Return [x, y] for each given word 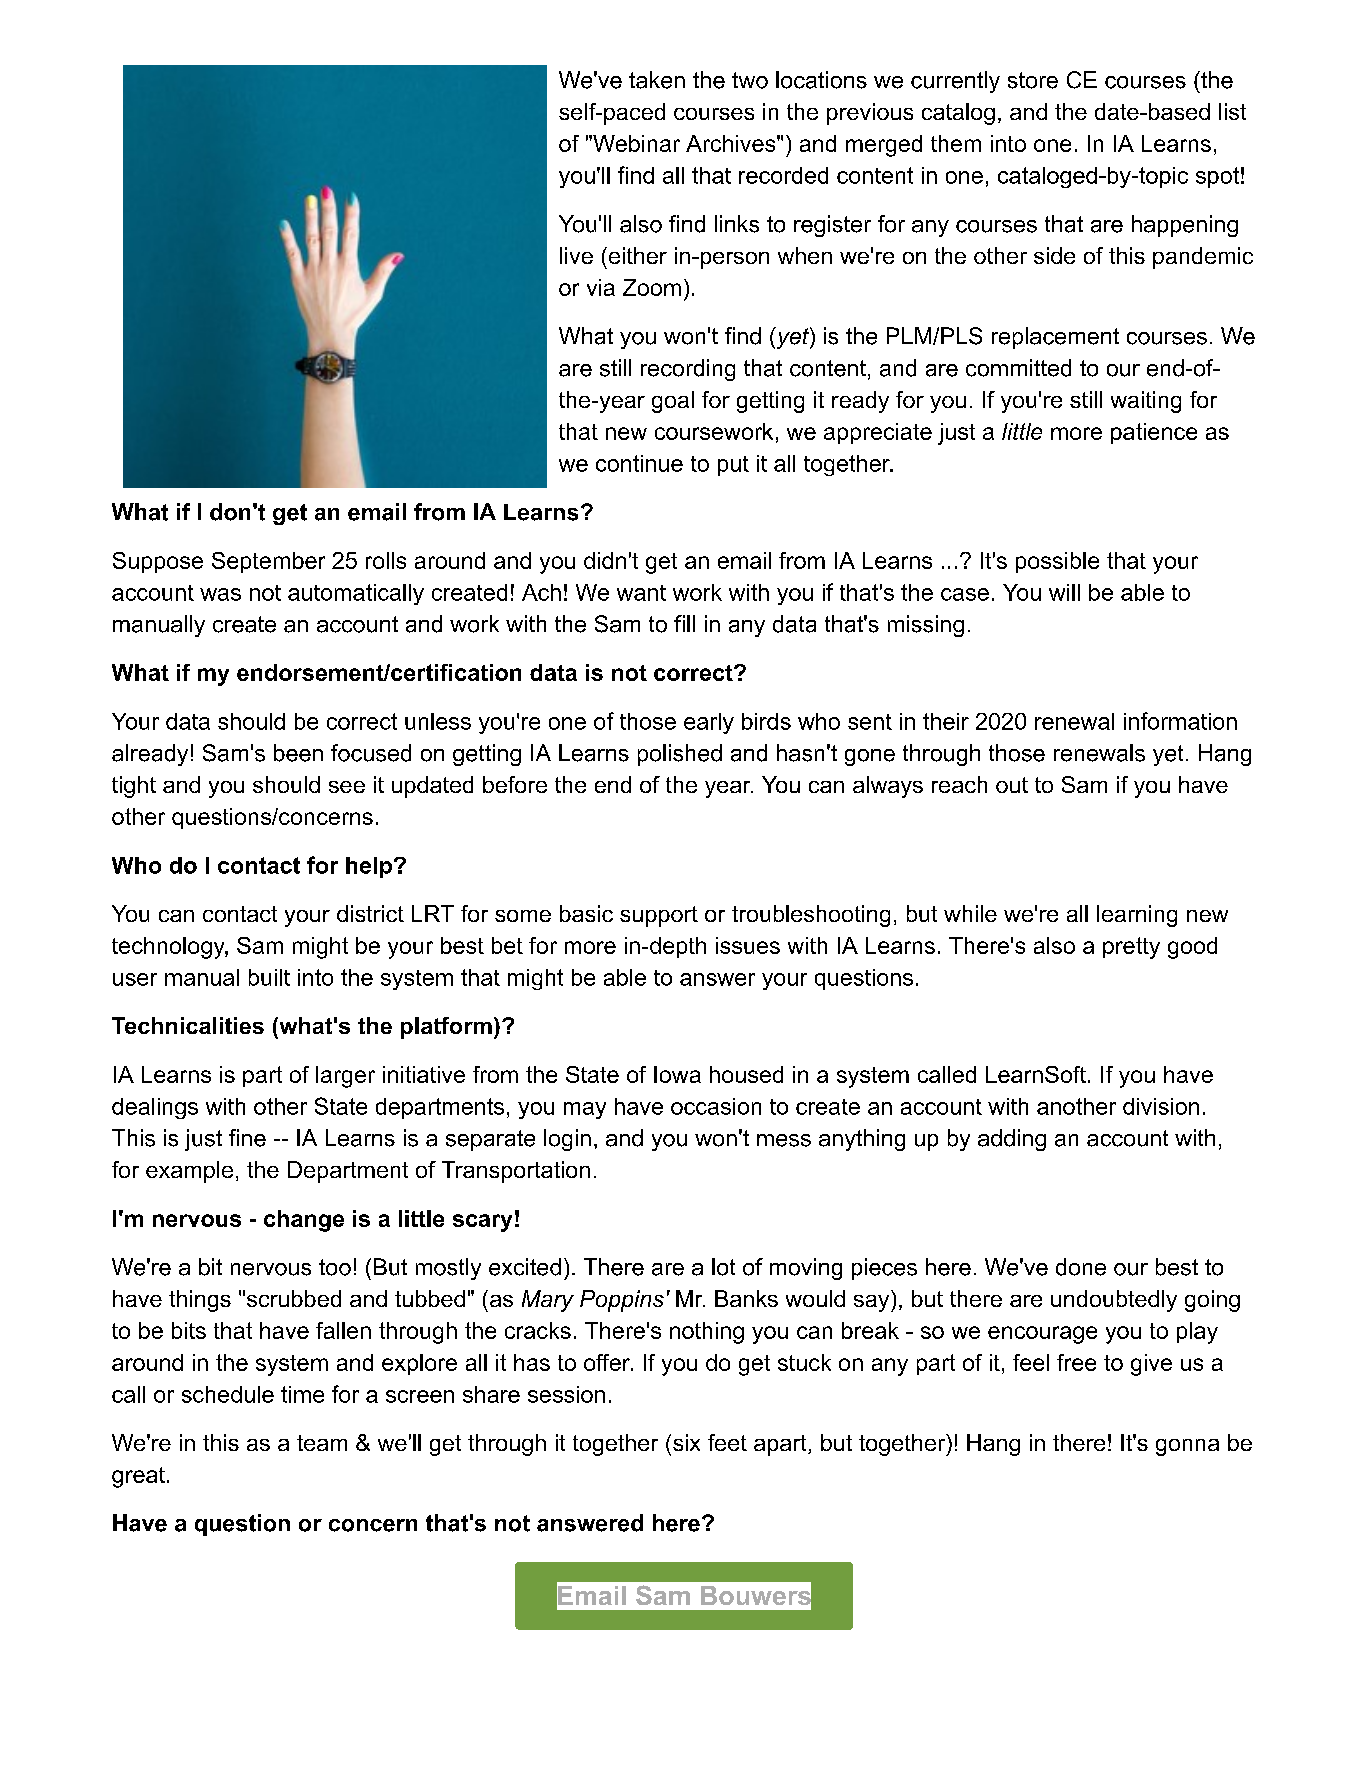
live [576, 255]
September [268, 562]
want [641, 593]
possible [1057, 562]
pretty [1131, 948]
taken [657, 80]
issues [748, 945]
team [322, 1443]
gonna [1187, 1447]
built [269, 977]
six [685, 1442]
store [1033, 80]
